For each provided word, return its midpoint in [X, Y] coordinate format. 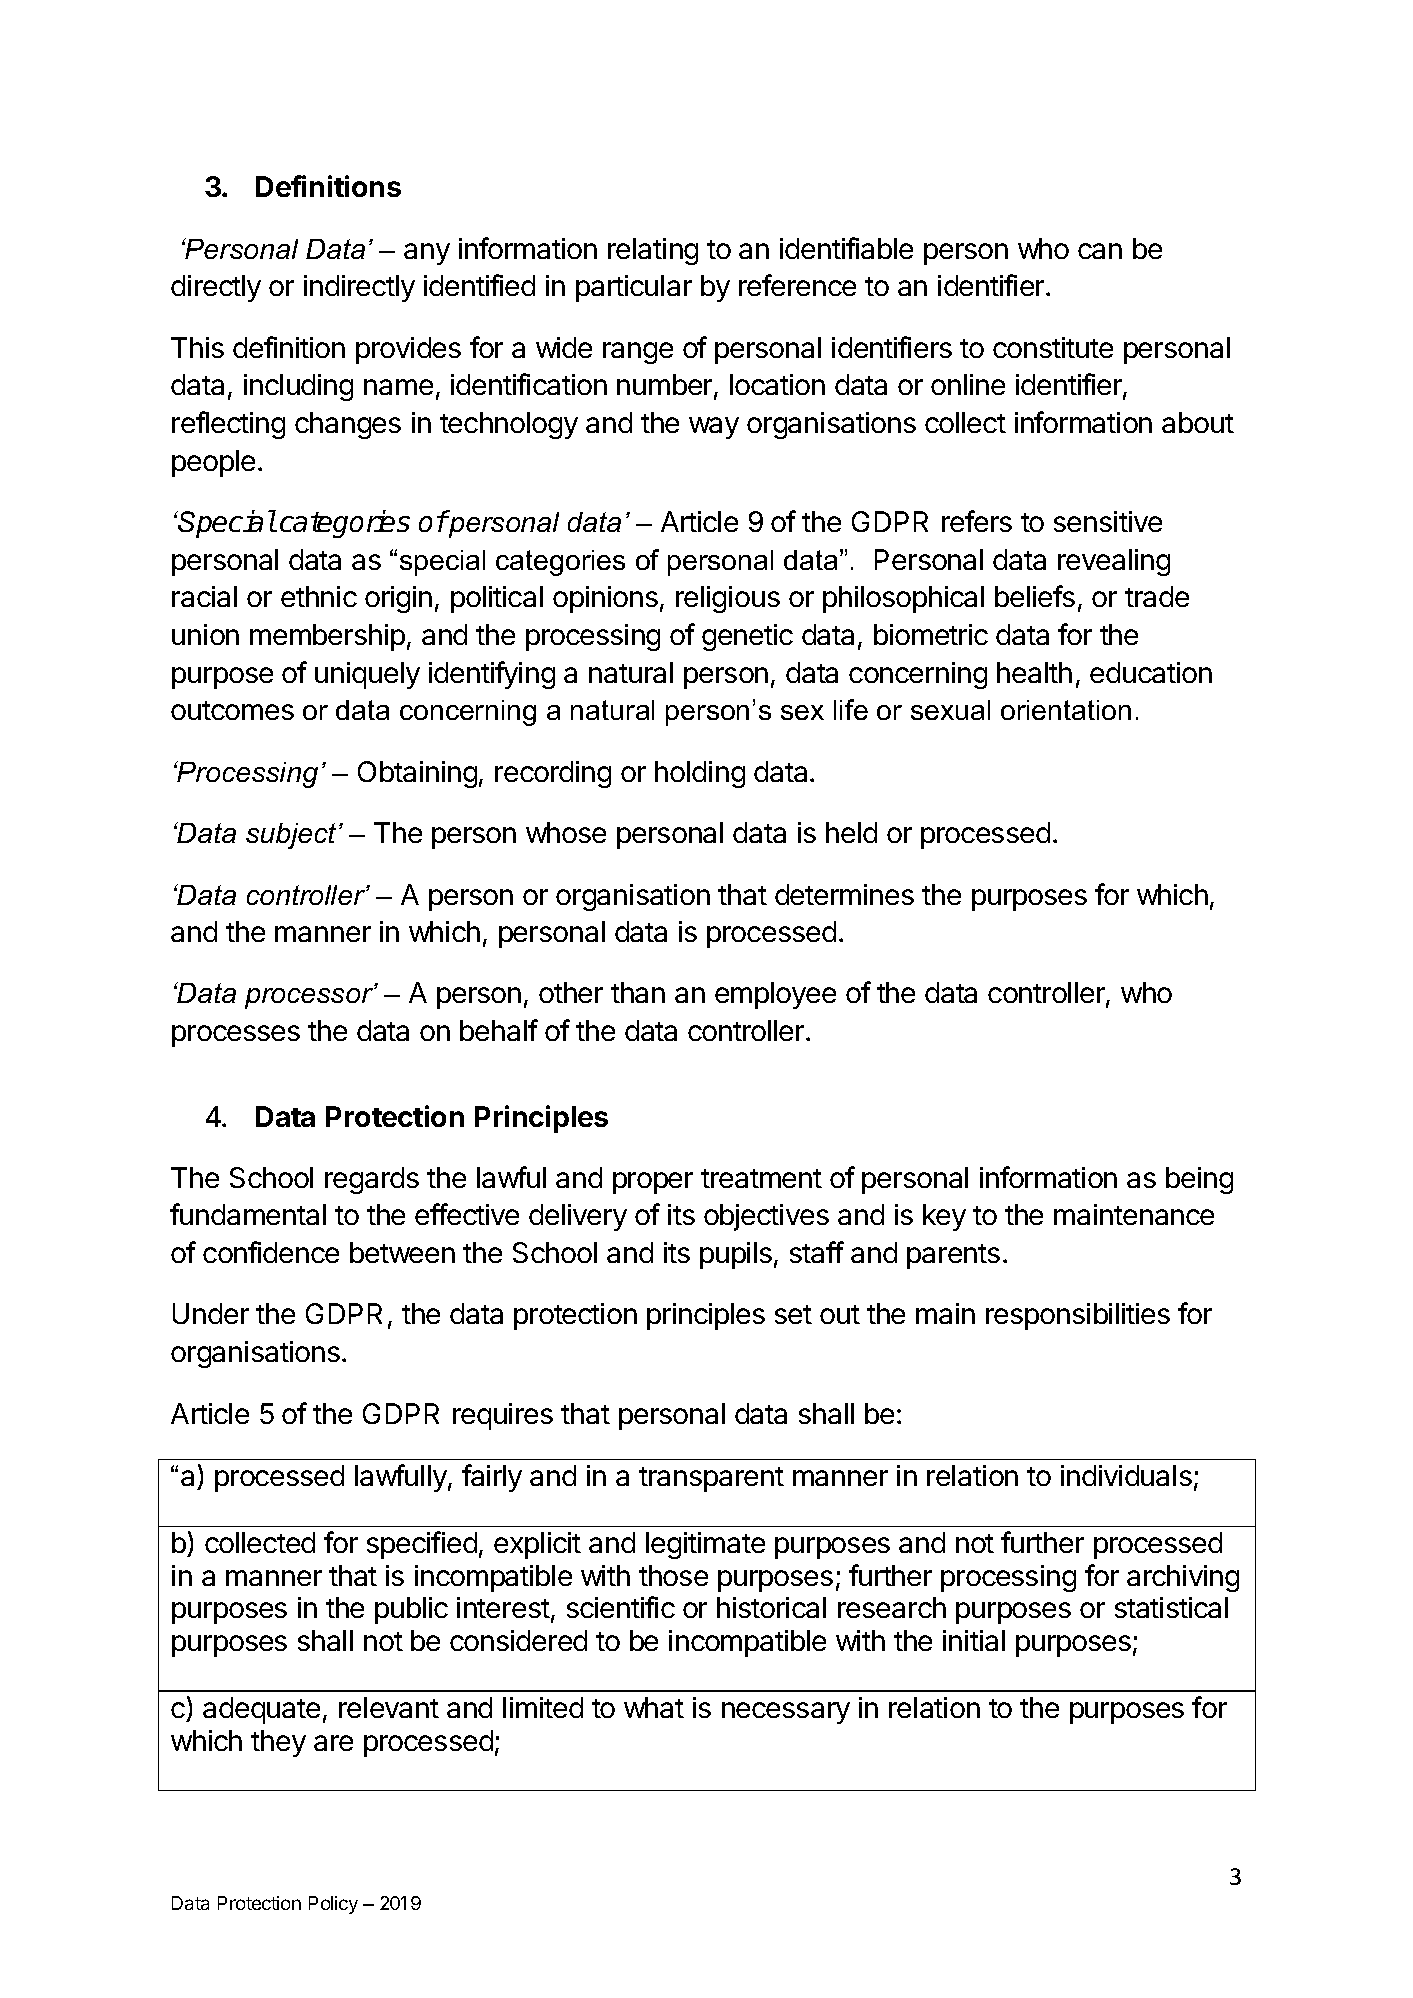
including [298, 387]
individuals [1126, 1475]
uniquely [367, 675]
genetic [747, 637]
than [638, 992]
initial [974, 1640]
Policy [333, 1905]
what [654, 1707]
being [1199, 1180]
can [1100, 251]
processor [310, 998]
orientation [1066, 710]
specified [422, 1545]
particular [634, 288]
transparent [711, 1479]
